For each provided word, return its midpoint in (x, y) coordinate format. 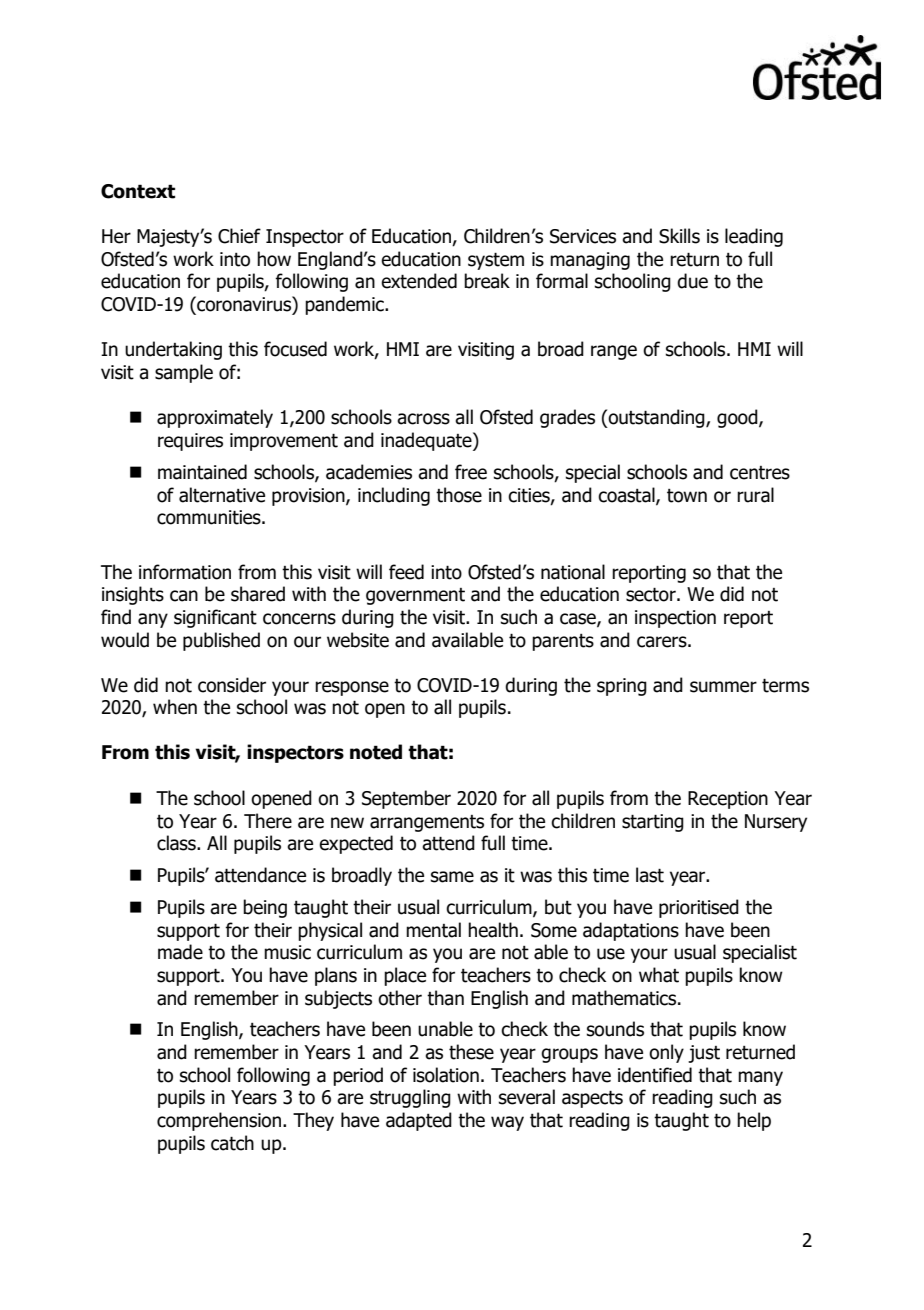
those (459, 495)
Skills (679, 236)
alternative (222, 495)
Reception (728, 800)
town (687, 496)
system (496, 261)
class (177, 843)
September (406, 799)
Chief (239, 236)
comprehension (220, 1121)
